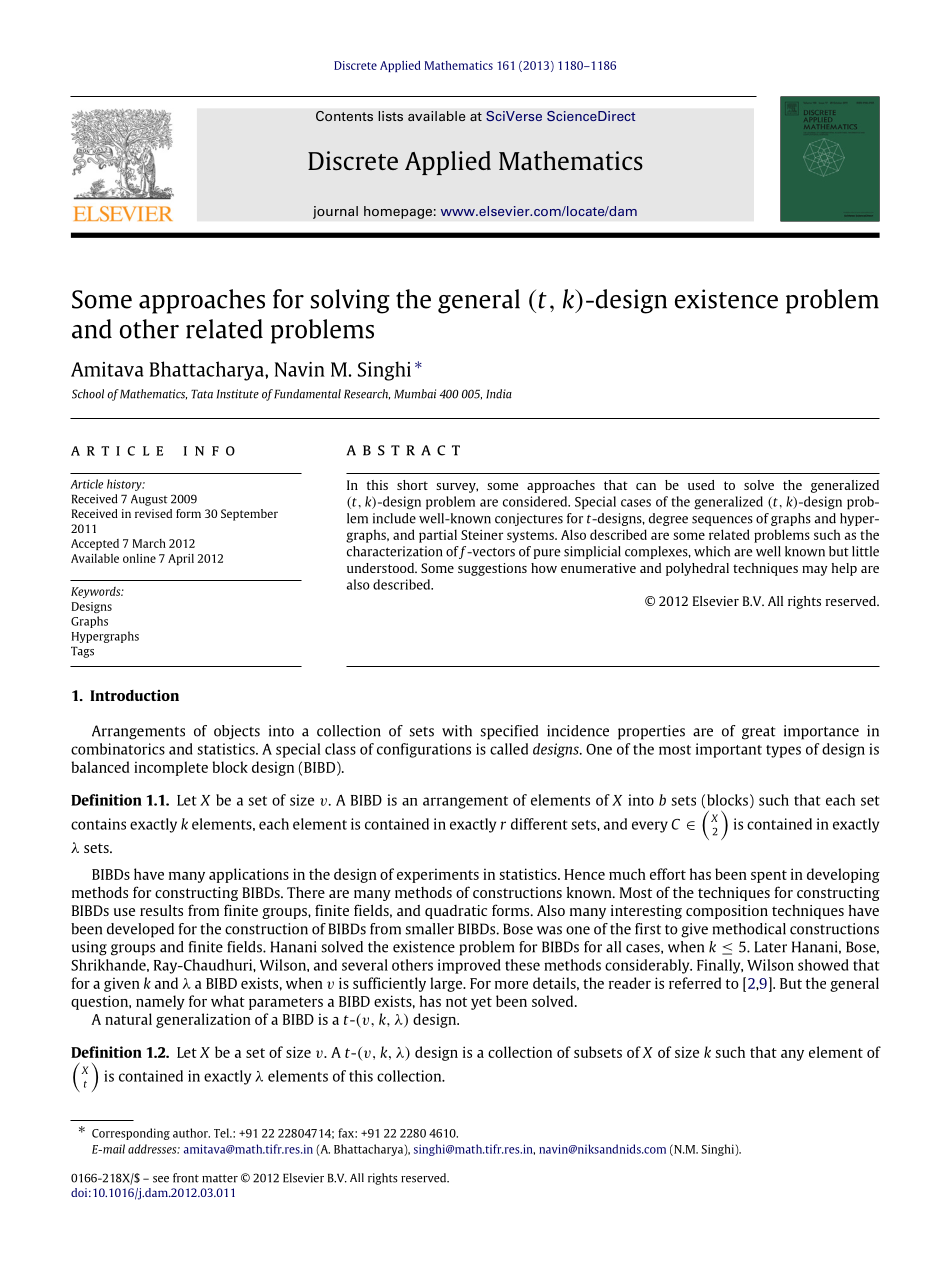 Image resolution: width=944 pixels, height=1288 pixels. Describe the element at coordinates (390, 116) in the screenshot. I see `lists` at that location.
